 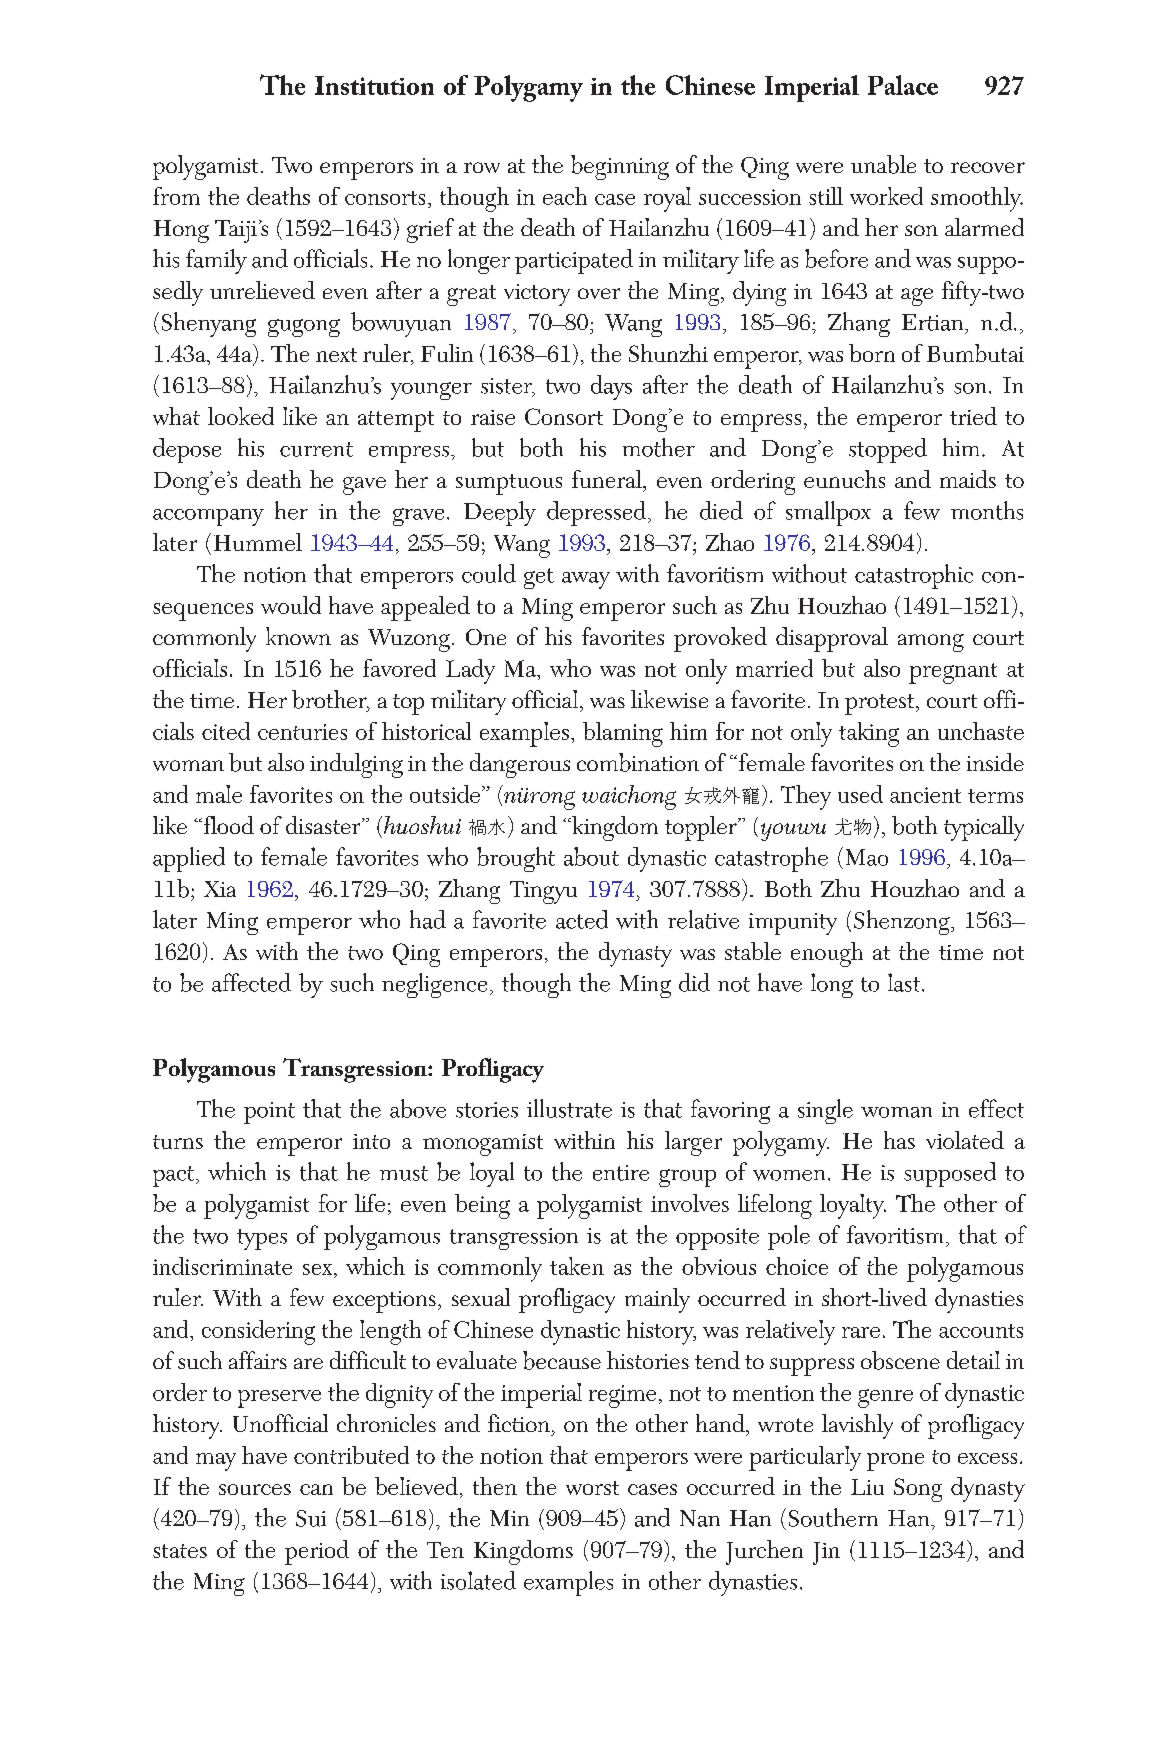 I want to click on flood, so click(x=227, y=825).
